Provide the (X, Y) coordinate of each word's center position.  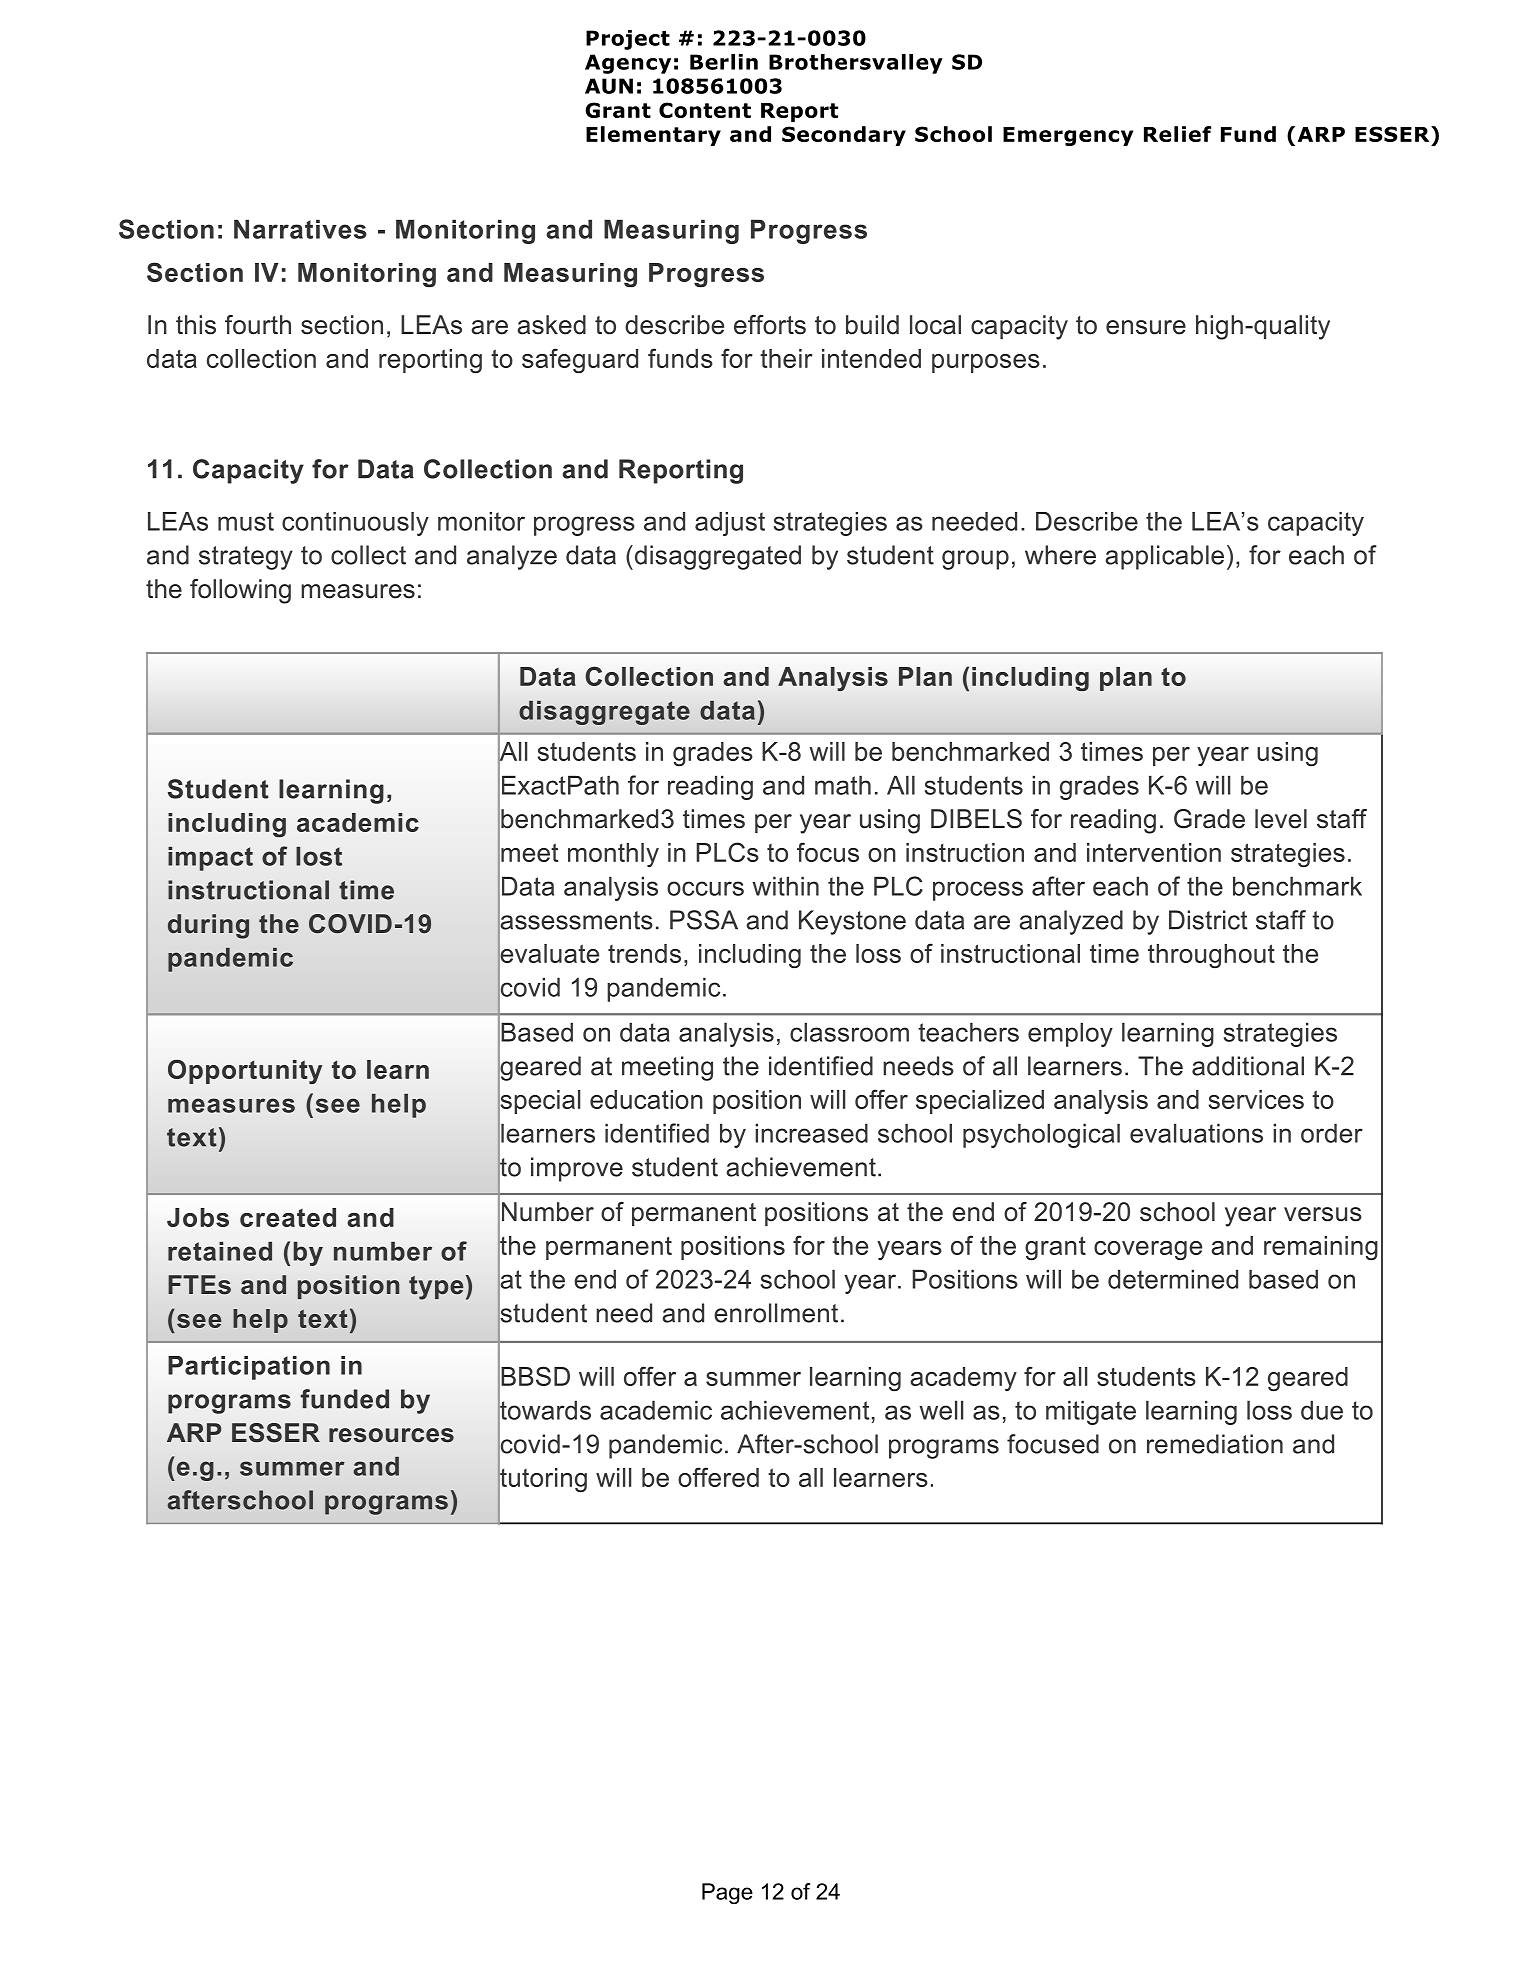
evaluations (1196, 1133)
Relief (1177, 134)
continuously (355, 524)
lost (319, 856)
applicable (1164, 557)
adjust (730, 524)
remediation (1215, 1444)
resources (391, 1435)
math (843, 785)
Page (727, 1893)
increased (811, 1133)
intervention (1154, 852)
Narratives (300, 229)
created (288, 1217)
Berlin (724, 62)
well (941, 1410)
